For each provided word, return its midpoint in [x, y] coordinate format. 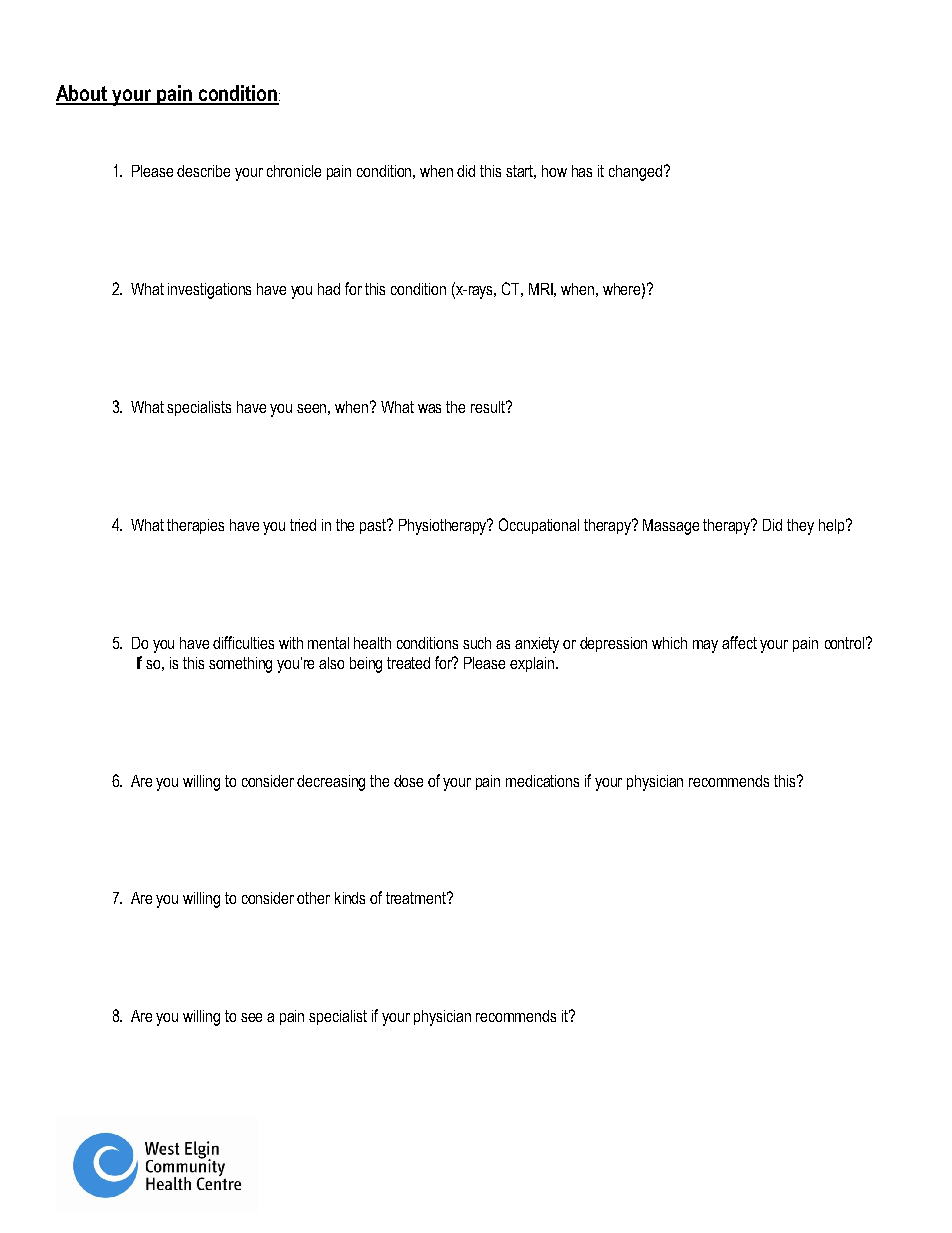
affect [739, 642]
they [800, 527]
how [554, 171]
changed [635, 173]
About [83, 94]
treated [408, 663]
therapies [195, 526]
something [240, 665]
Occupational [539, 526]
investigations [209, 291]
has [582, 171]
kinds [350, 898]
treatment [417, 898]
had [329, 289]
